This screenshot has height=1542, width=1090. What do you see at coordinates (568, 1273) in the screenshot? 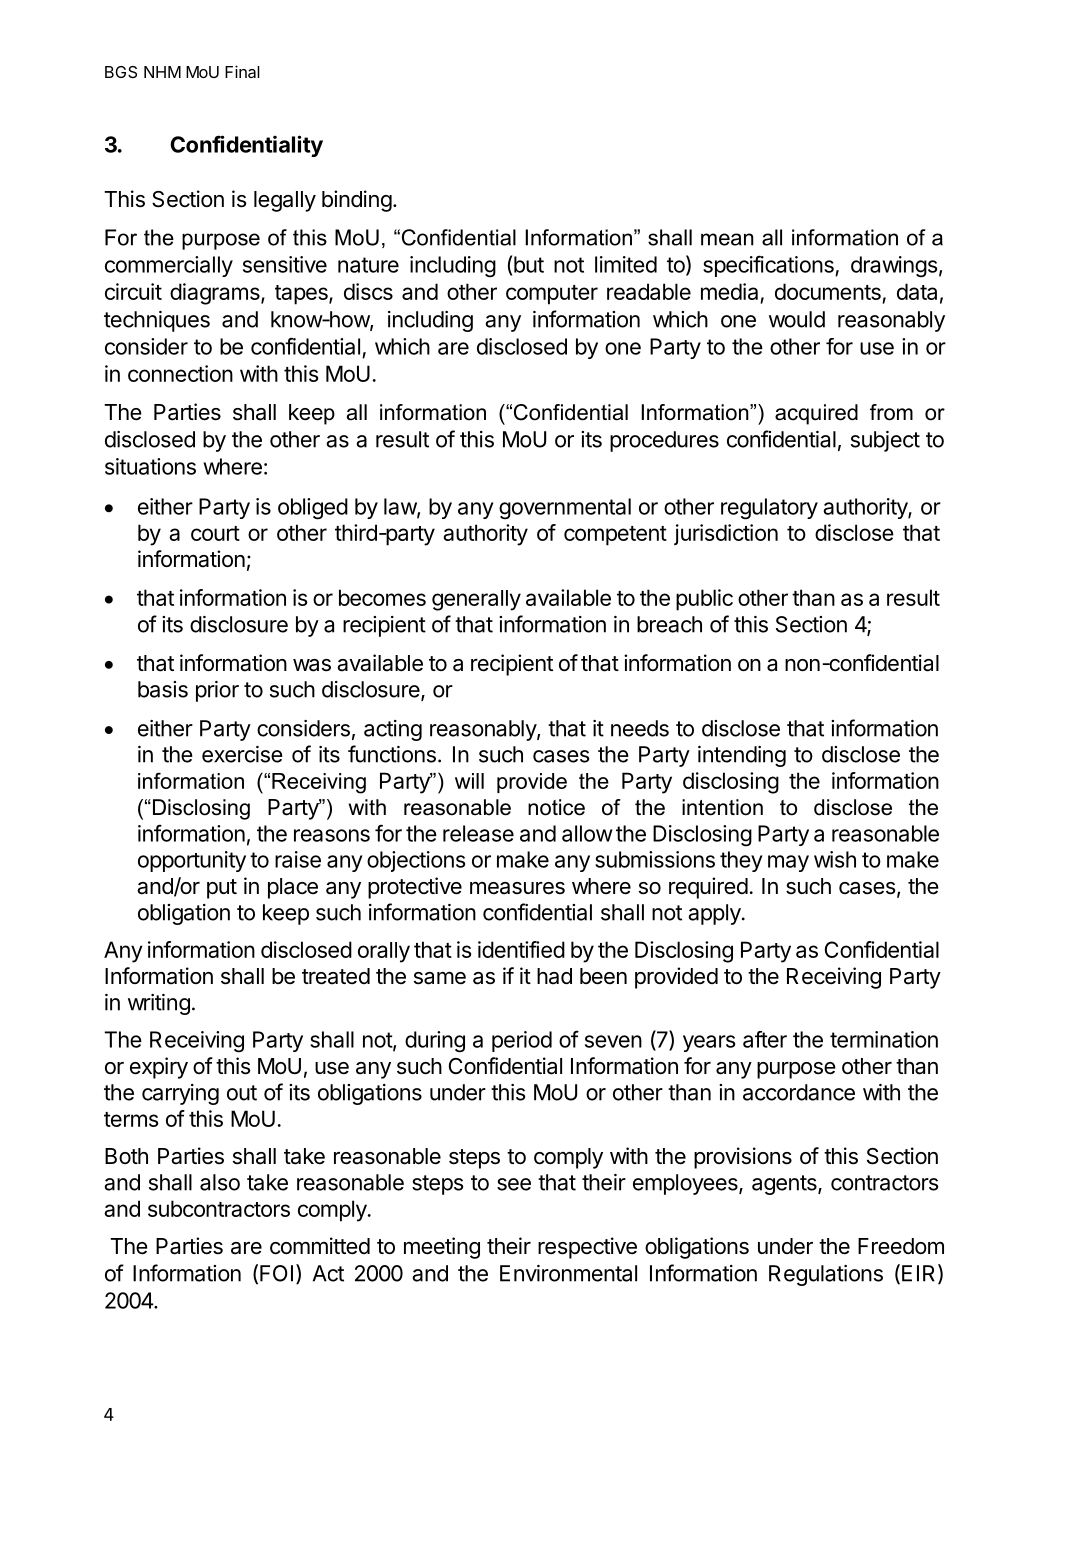
I see `Environmental` at bounding box center [568, 1273].
